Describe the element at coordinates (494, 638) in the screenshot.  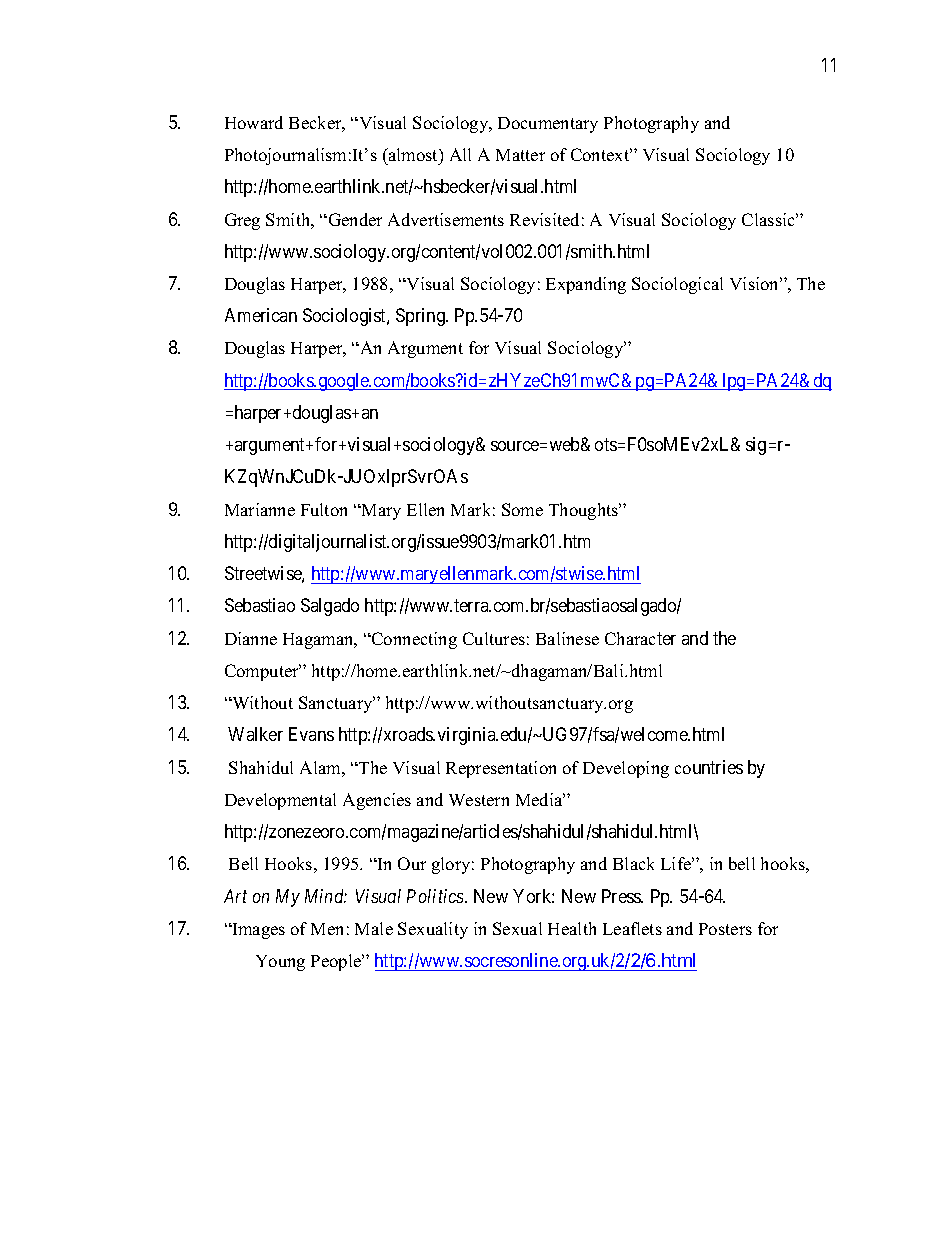
I see `Cultures` at that location.
